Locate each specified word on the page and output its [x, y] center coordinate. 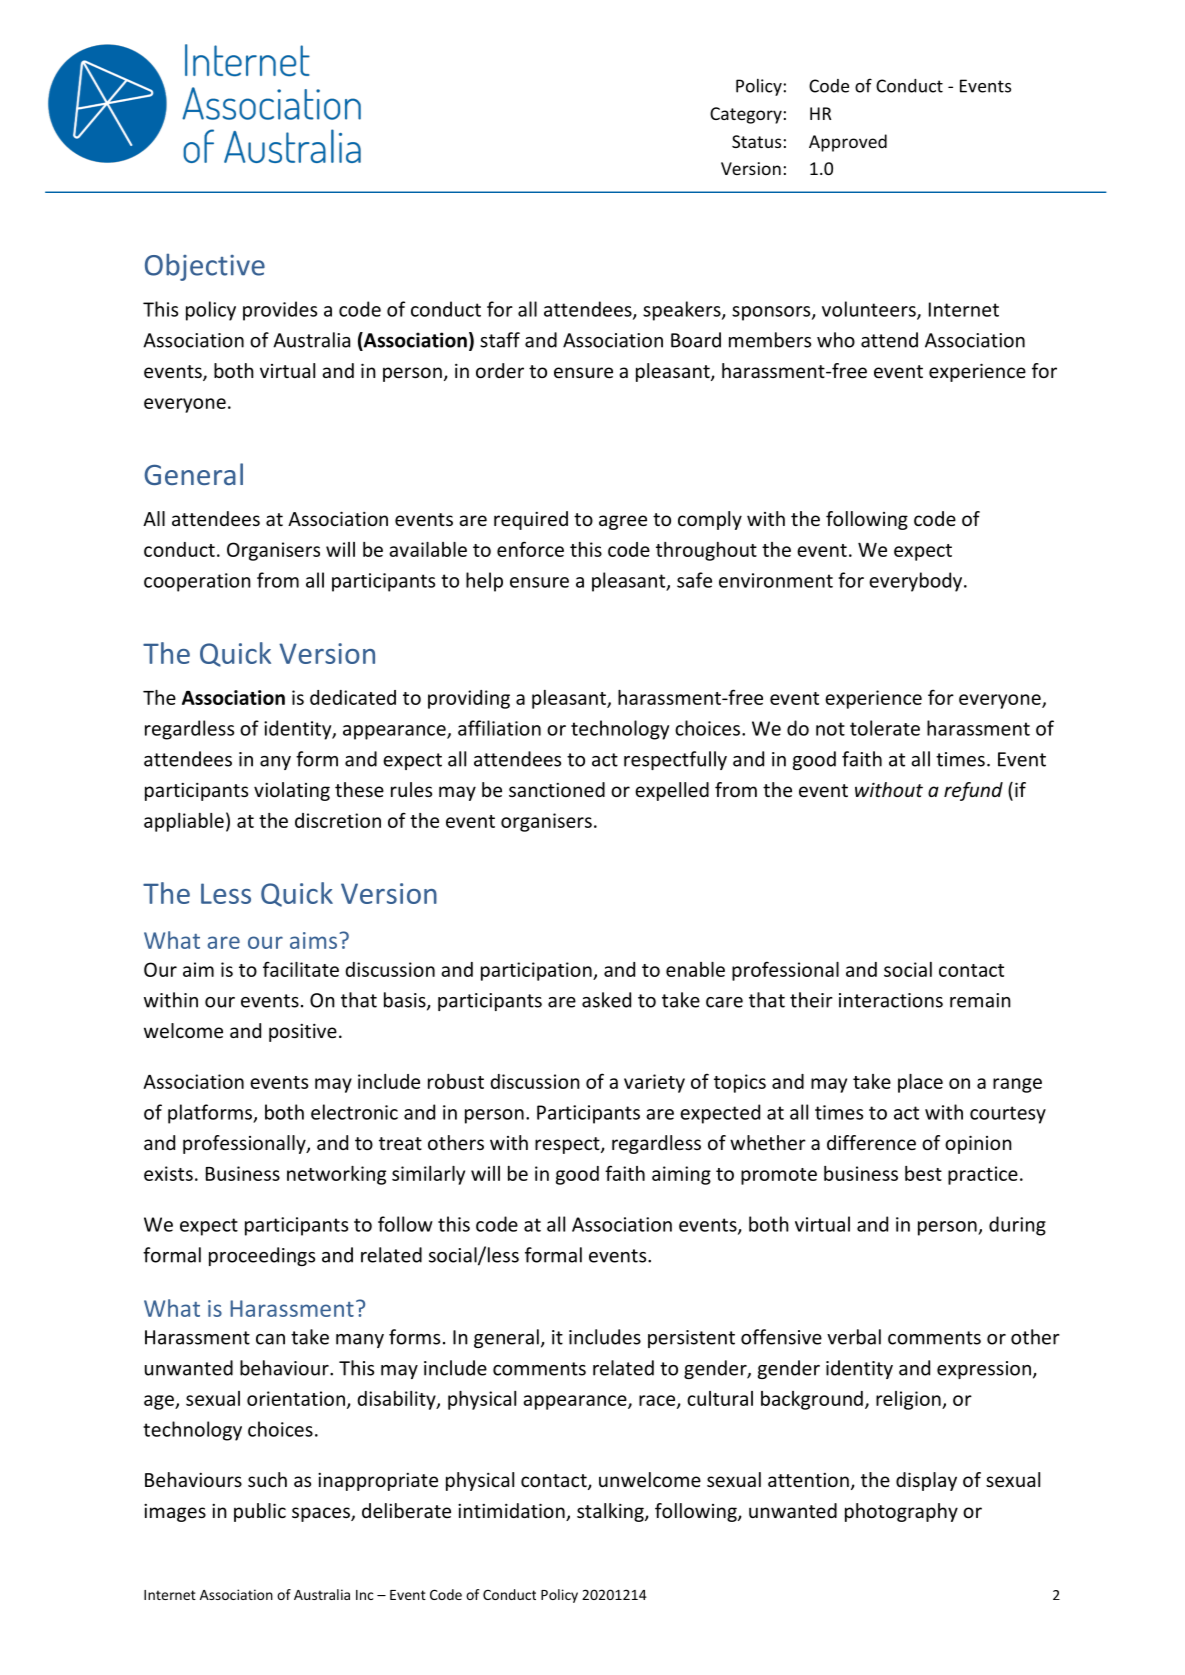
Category [746, 115]
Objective [205, 267]
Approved [848, 143]
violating [292, 791]
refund [973, 791]
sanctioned [557, 789]
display [926, 1481]
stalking [611, 1512]
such [267, 1479]
